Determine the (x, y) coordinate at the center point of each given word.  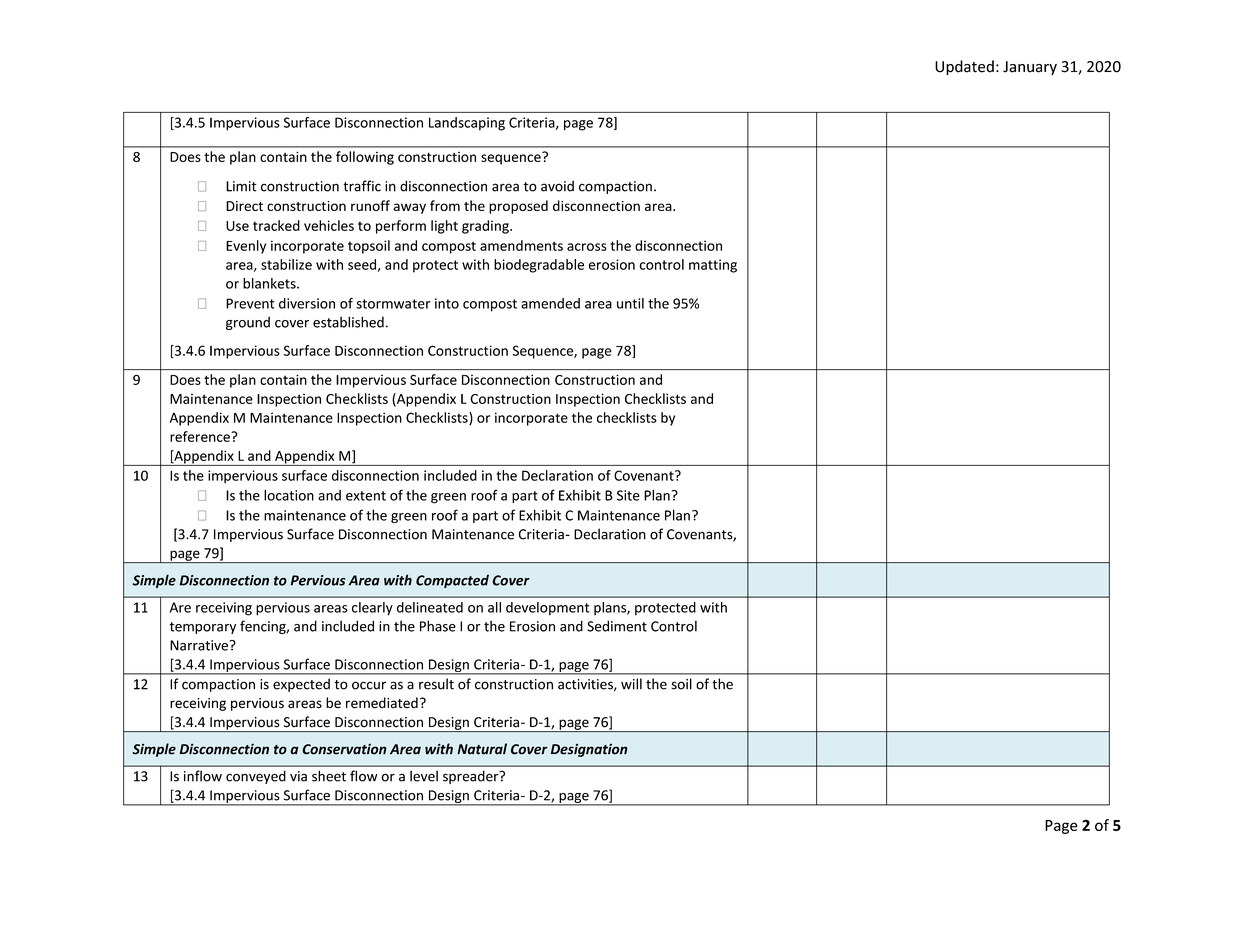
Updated (964, 67)
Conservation (344, 749)
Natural (482, 749)
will (631, 684)
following (365, 158)
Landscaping (467, 124)
